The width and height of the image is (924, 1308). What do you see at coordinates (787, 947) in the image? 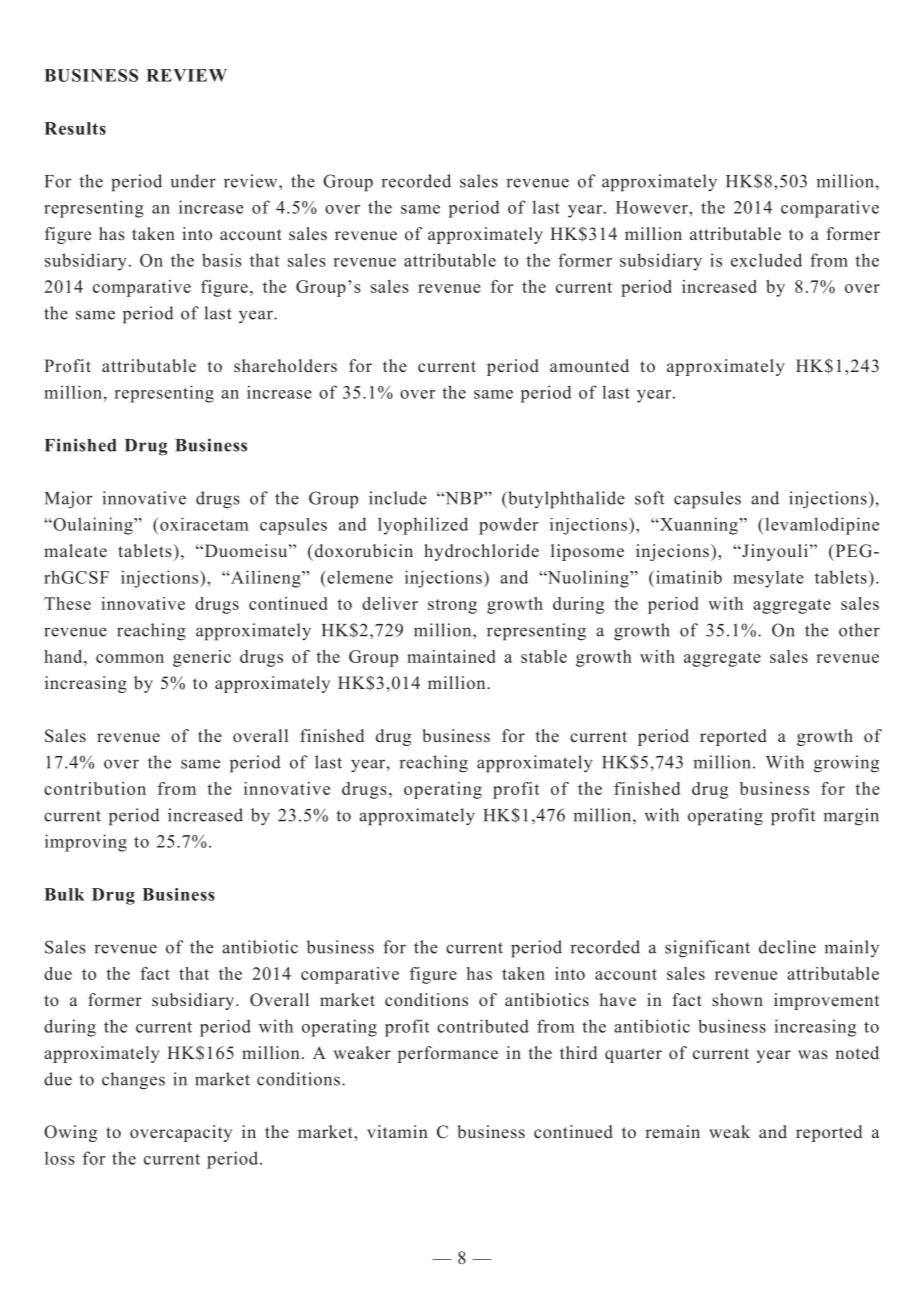
I see `decline` at bounding box center [787, 947].
